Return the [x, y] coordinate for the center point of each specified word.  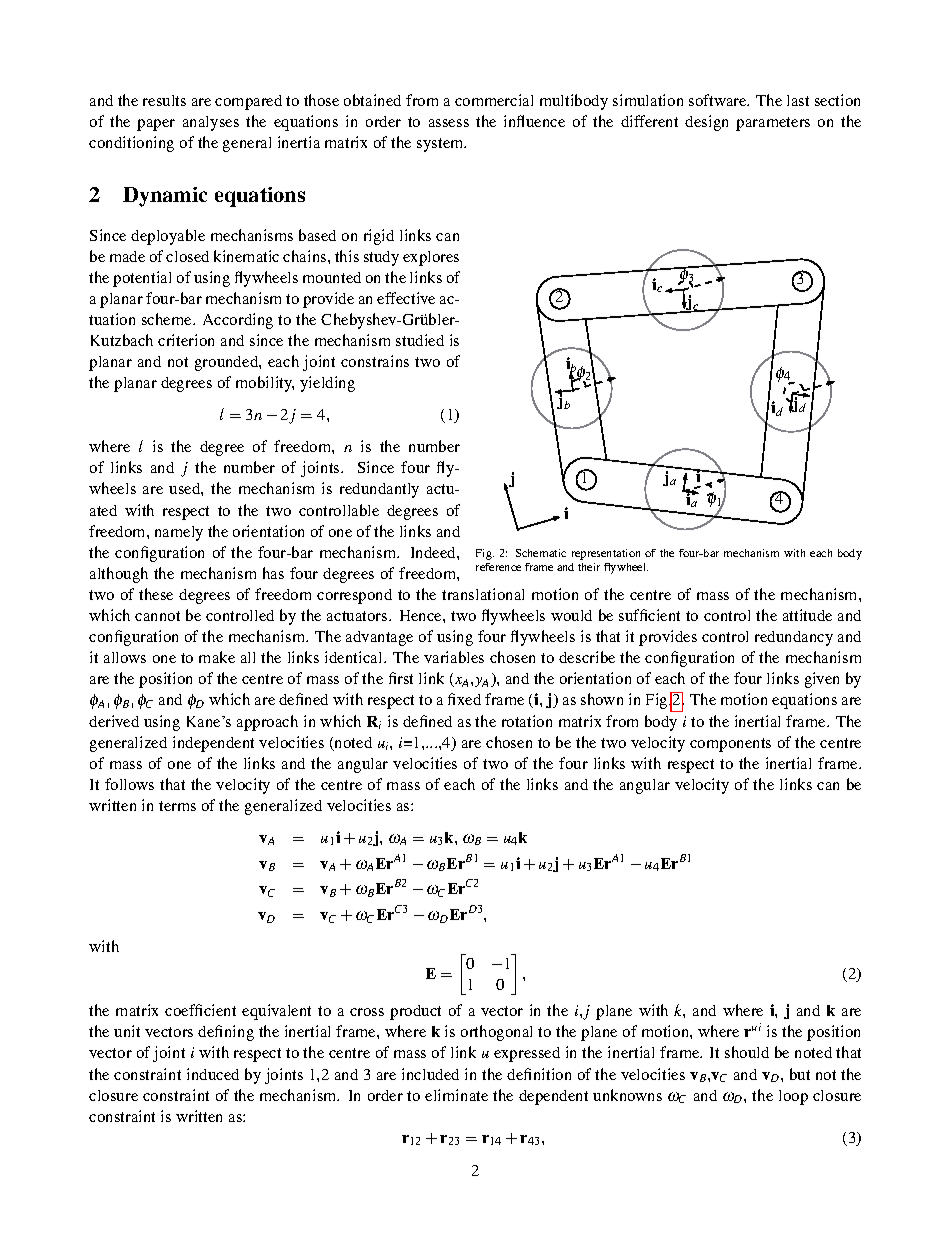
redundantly [379, 490]
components [730, 745]
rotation [527, 721]
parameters [773, 124]
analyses [211, 123]
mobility [265, 384]
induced [213, 1074]
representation [606, 554]
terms [177, 806]
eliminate [456, 1095]
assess [449, 123]
